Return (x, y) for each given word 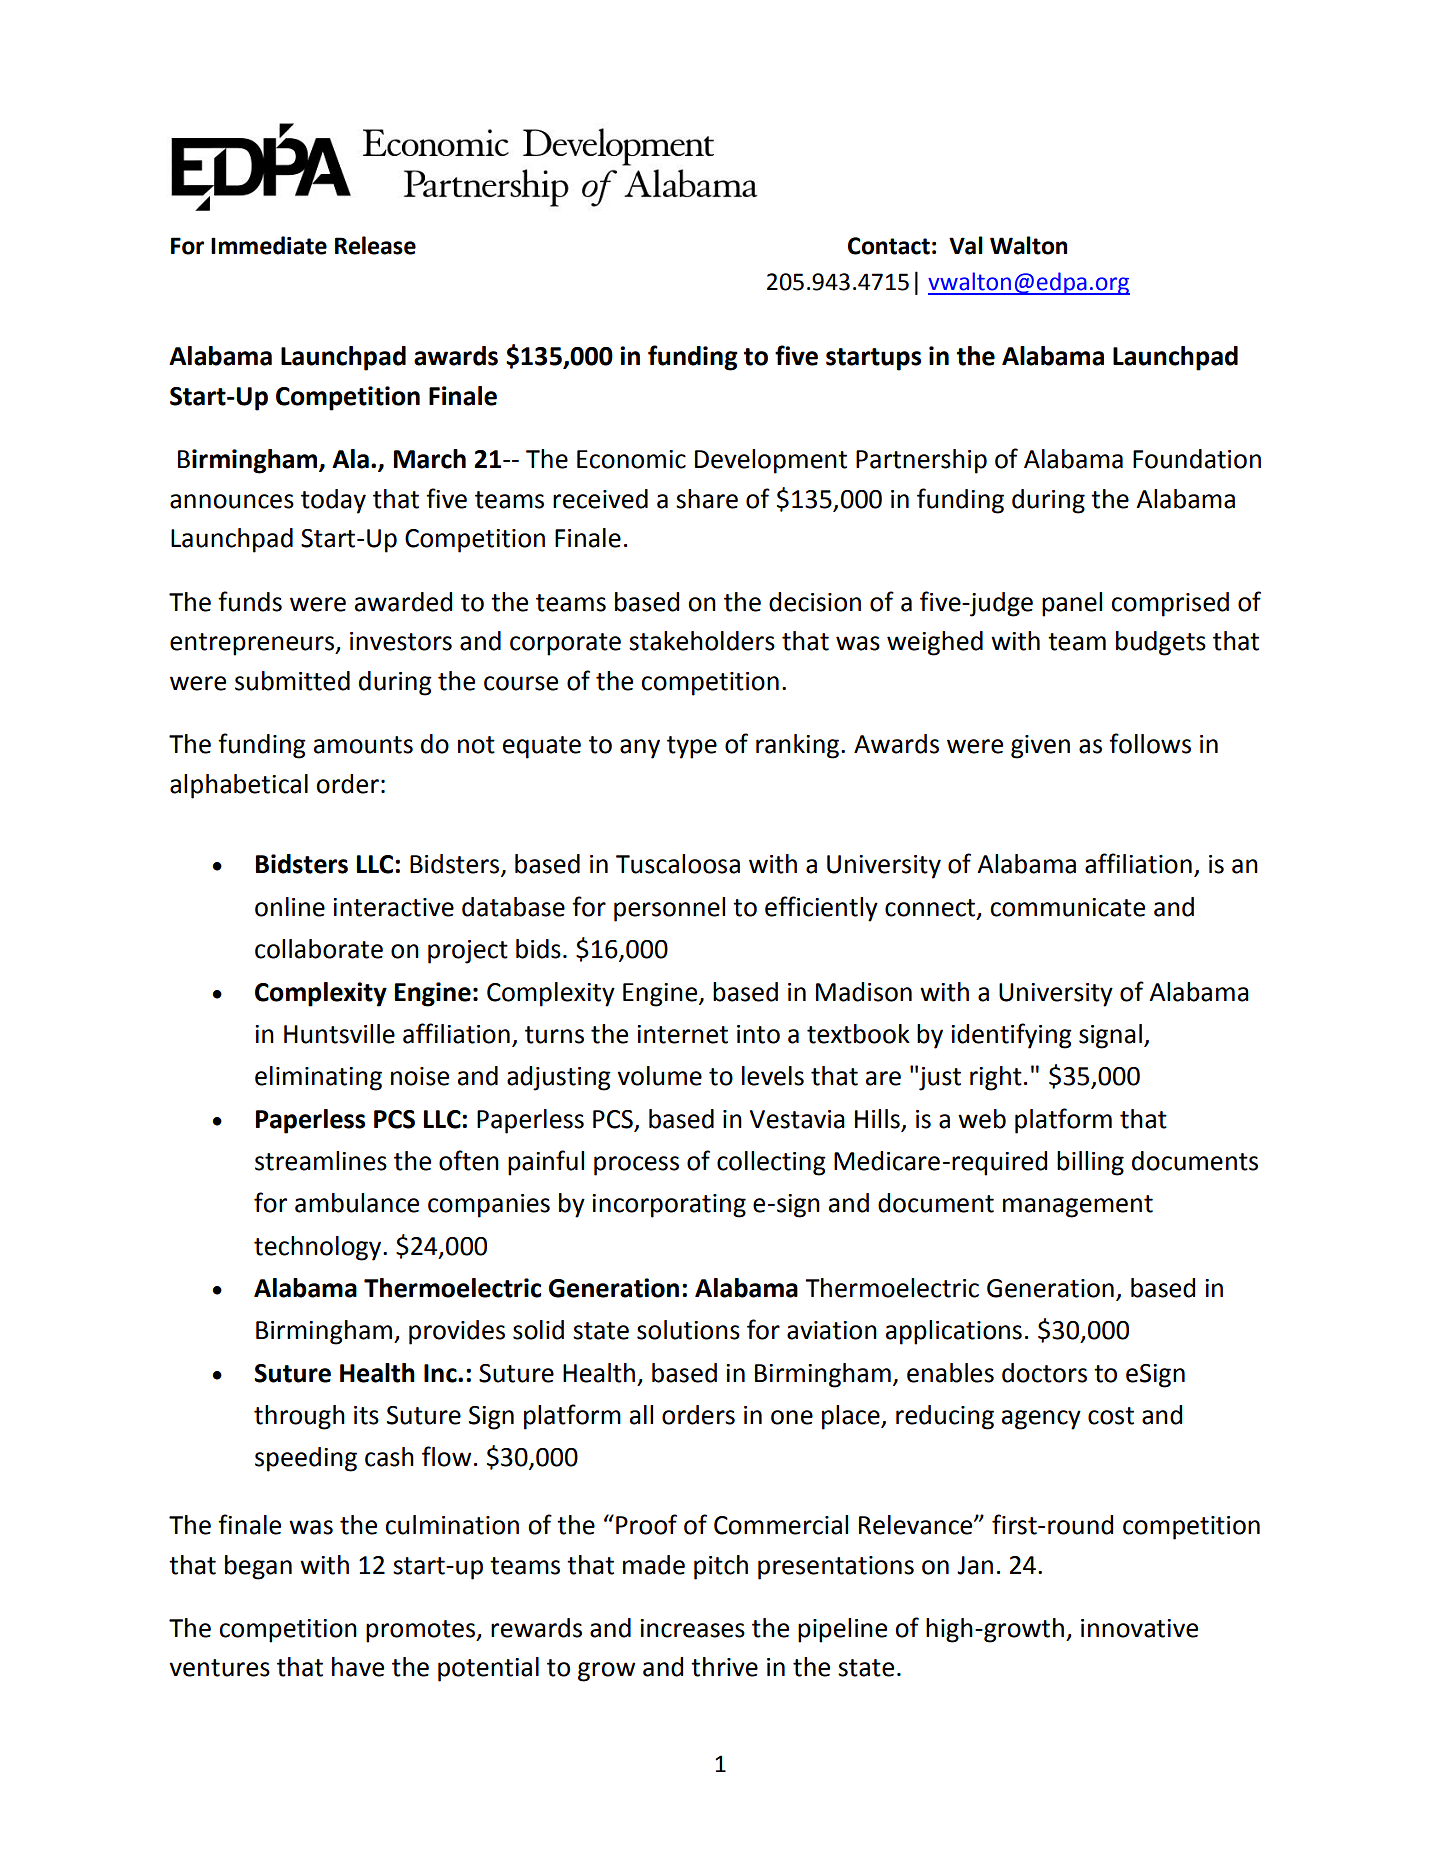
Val (966, 245)
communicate (1067, 907)
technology (319, 1248)
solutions (688, 1330)
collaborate (319, 949)
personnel (669, 909)
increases (692, 1628)
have (358, 1667)
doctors (1044, 1373)
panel (1072, 604)
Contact (889, 246)
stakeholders (702, 641)
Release (375, 245)
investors (401, 641)
